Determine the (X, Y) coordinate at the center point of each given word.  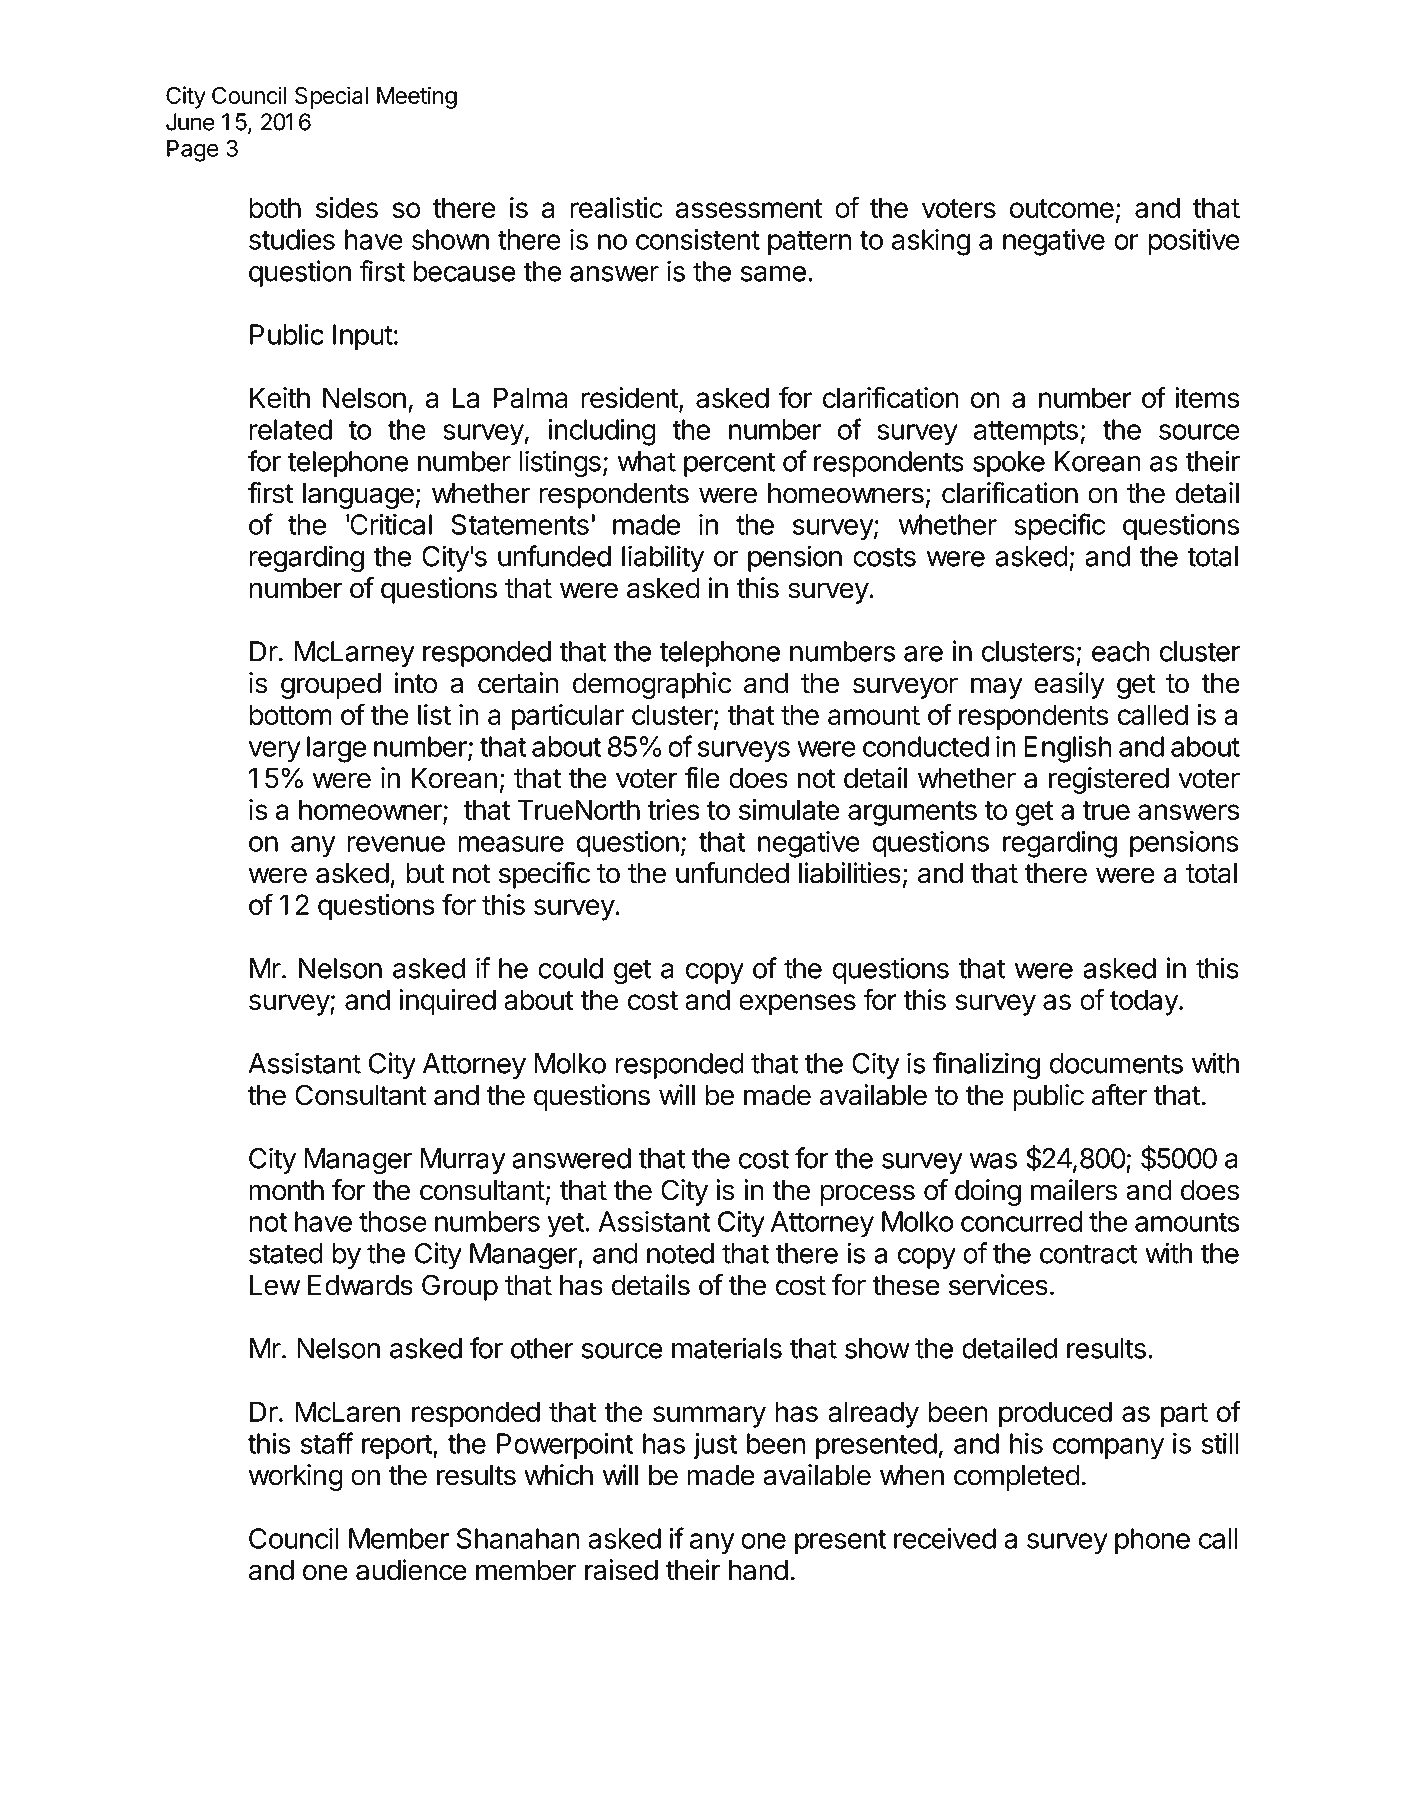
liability (663, 558)
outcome (1062, 208)
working (296, 1477)
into (416, 683)
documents (1116, 1063)
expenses (797, 1005)
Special (331, 97)
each (1121, 651)
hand (758, 1570)
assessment (749, 208)
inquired (447, 1002)
